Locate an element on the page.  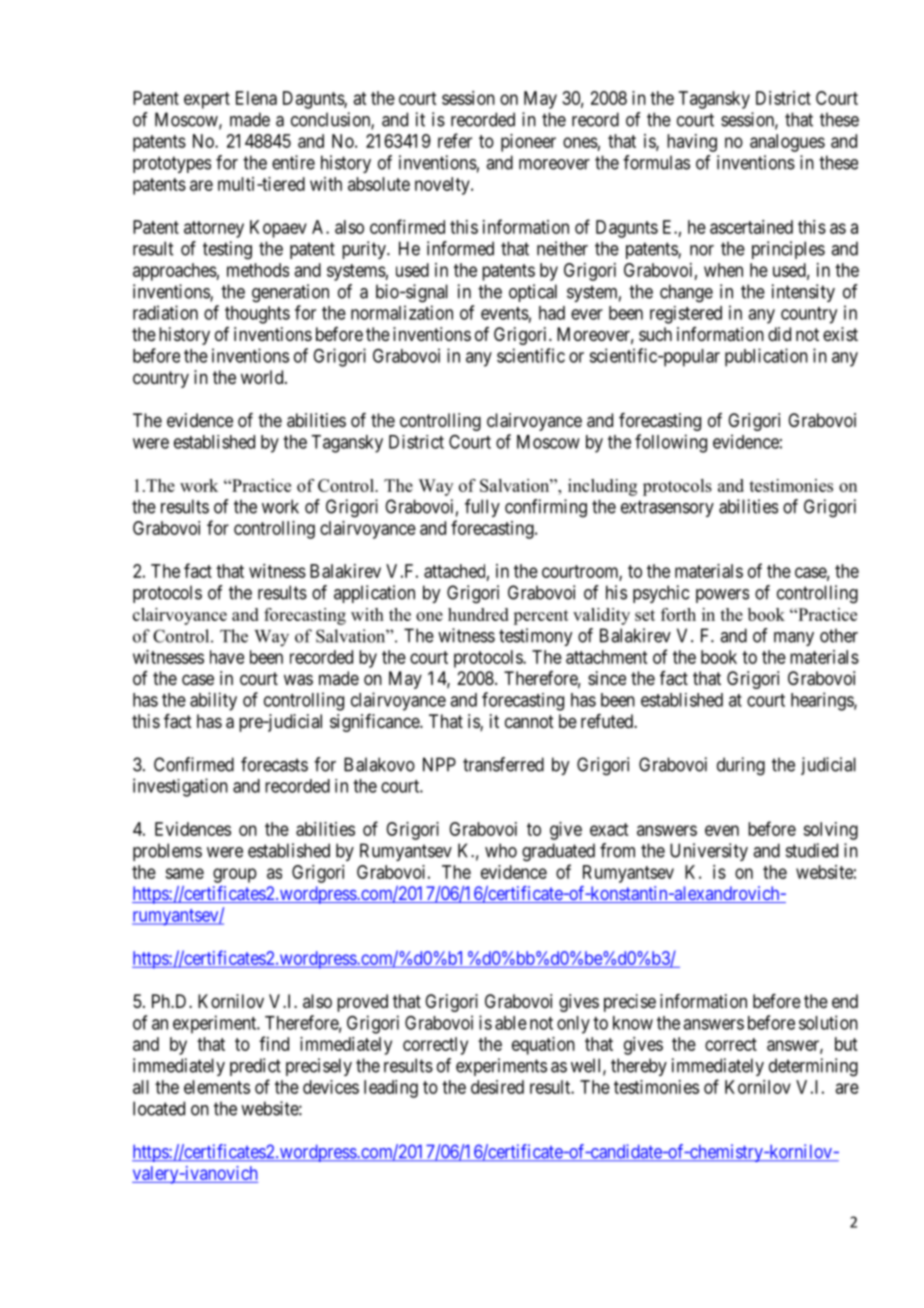
analogues is located at coordinates (787, 143).
